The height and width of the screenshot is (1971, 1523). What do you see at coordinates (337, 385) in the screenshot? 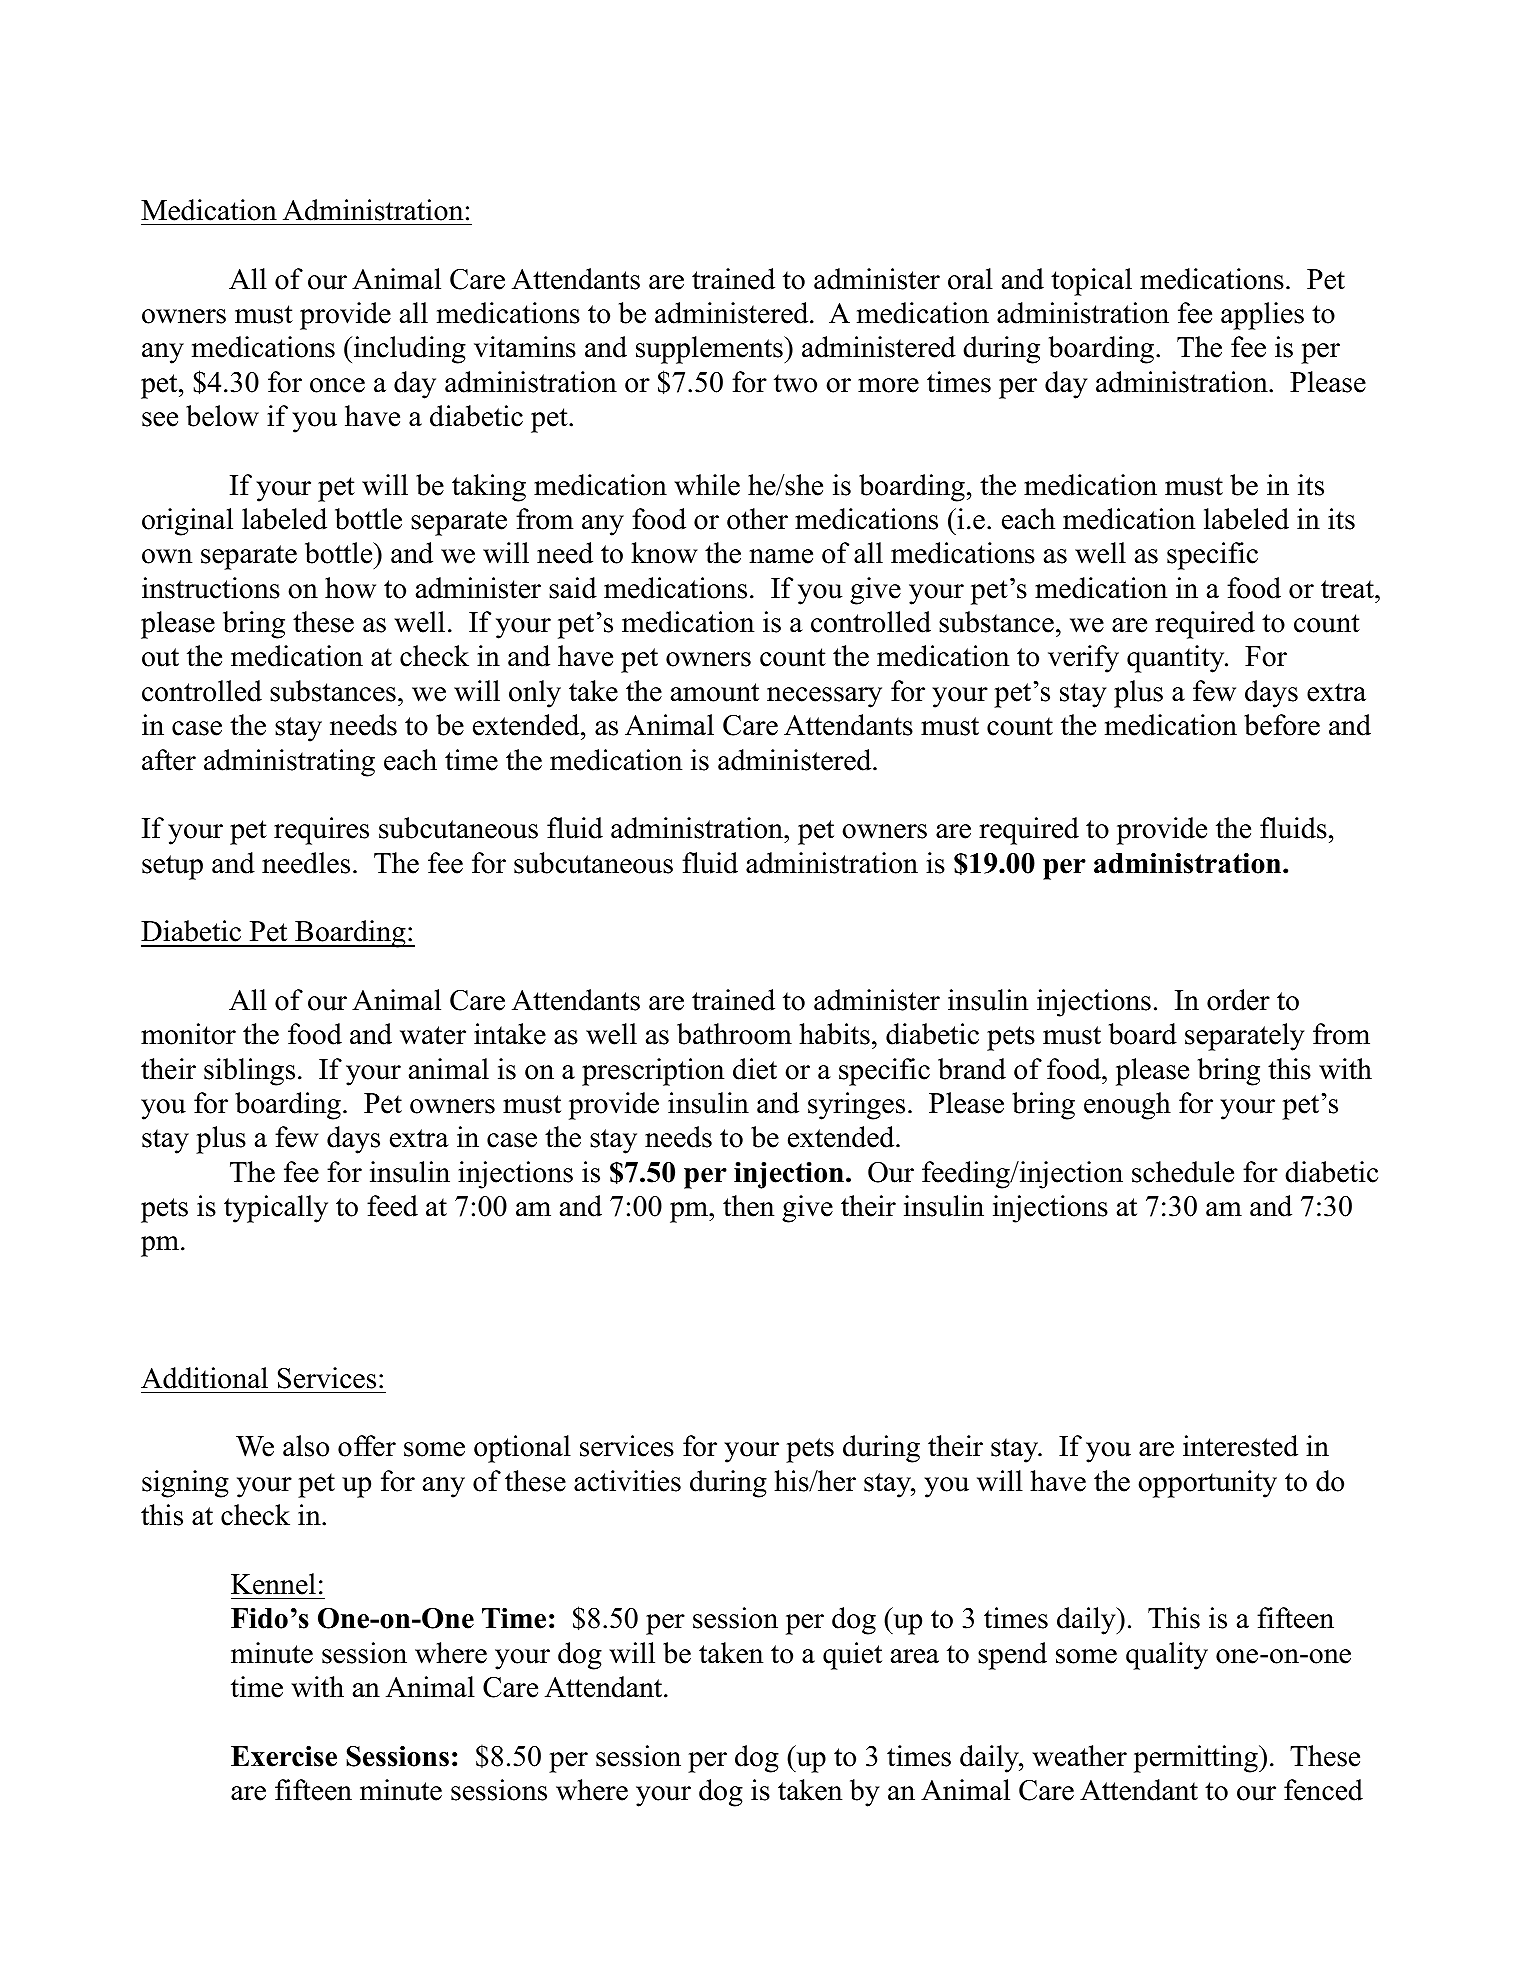
I see `once` at bounding box center [337, 385].
